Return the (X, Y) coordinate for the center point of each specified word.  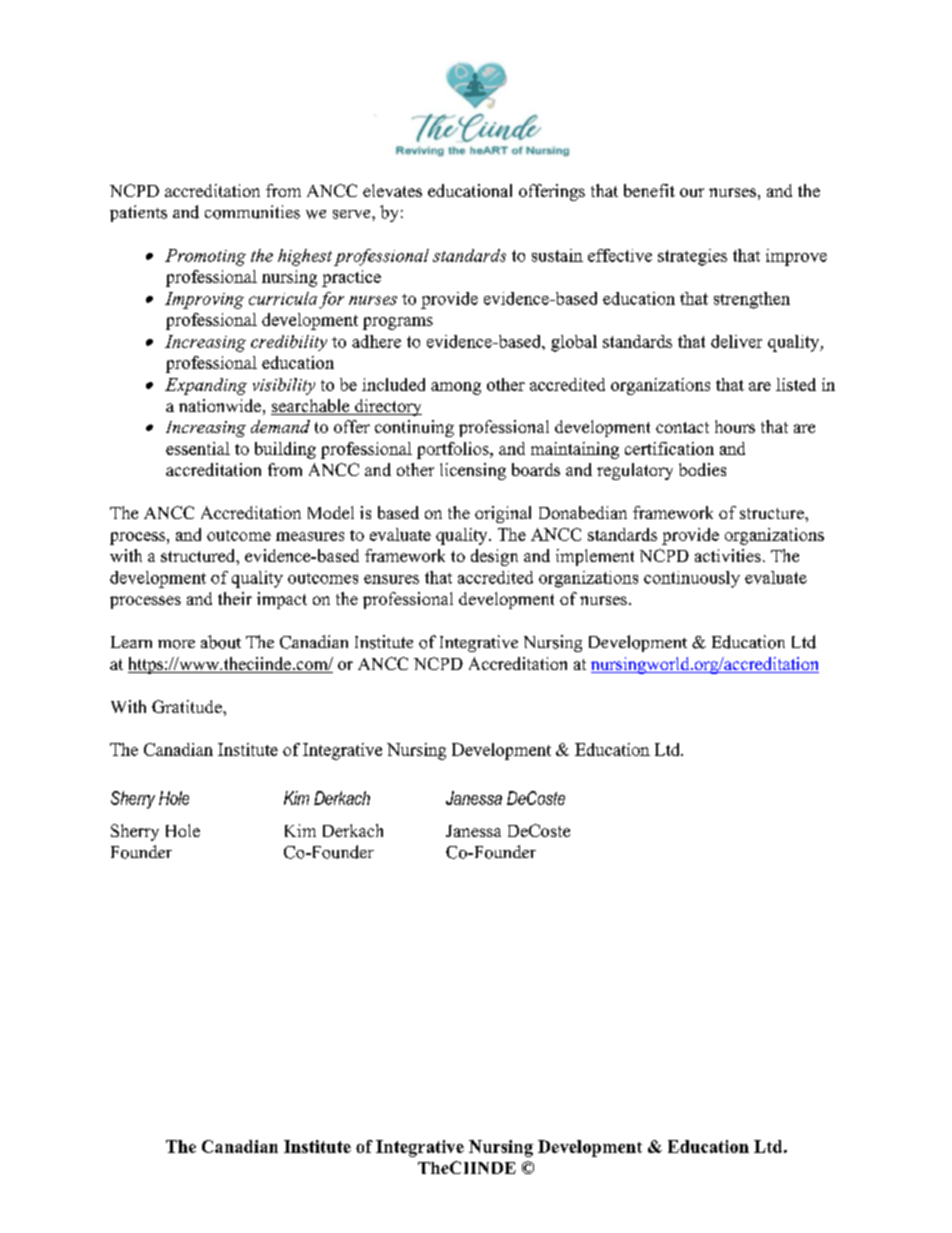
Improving (204, 300)
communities (252, 212)
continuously (692, 579)
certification (669, 448)
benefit (649, 190)
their (235, 598)
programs (398, 323)
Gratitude (188, 706)
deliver (736, 341)
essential (198, 448)
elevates (392, 190)
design (494, 557)
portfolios (454, 450)
